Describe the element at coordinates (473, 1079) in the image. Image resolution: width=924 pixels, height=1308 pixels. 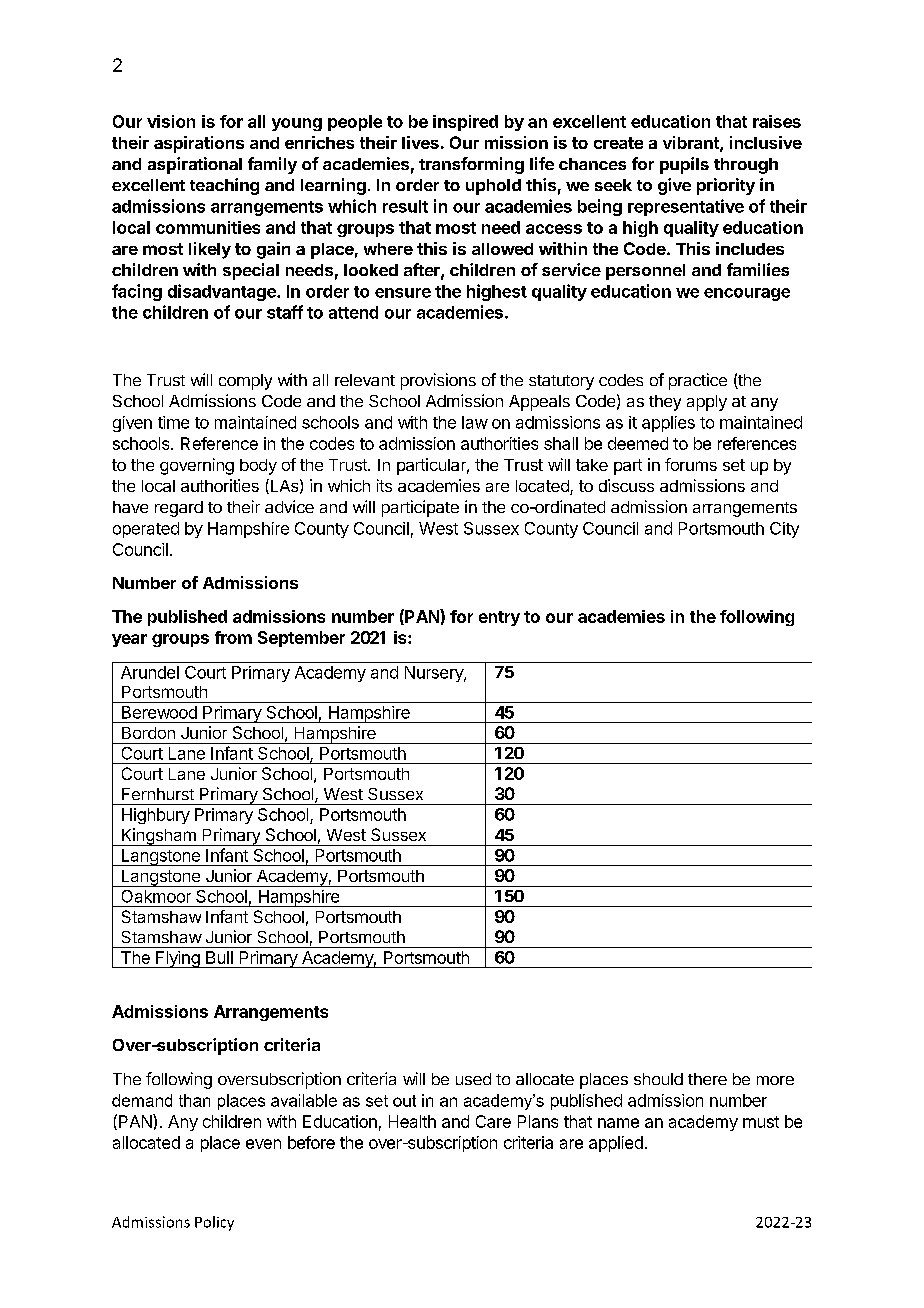
I see `used` at that location.
